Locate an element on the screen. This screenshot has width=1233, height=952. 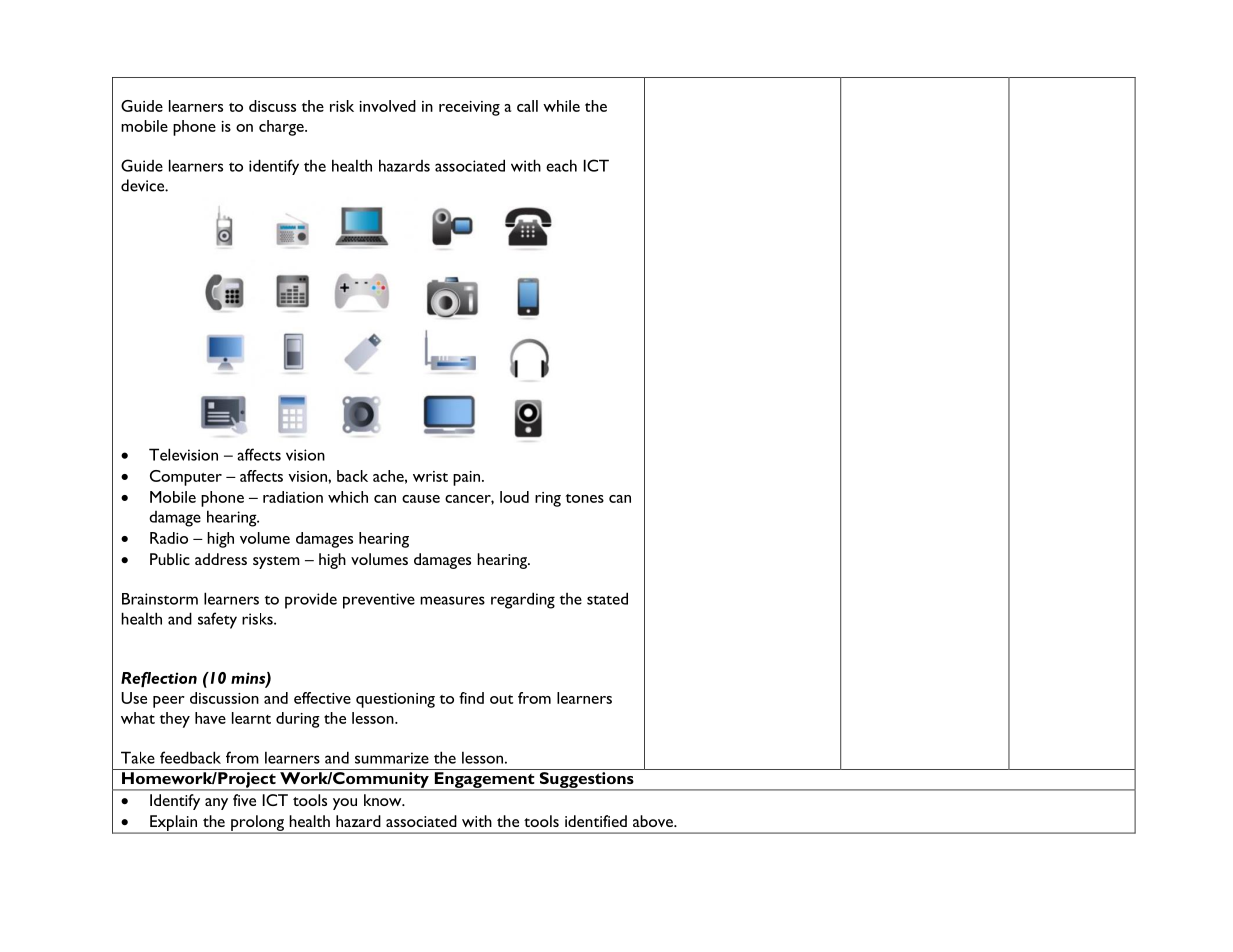
identified is located at coordinates (596, 821).
